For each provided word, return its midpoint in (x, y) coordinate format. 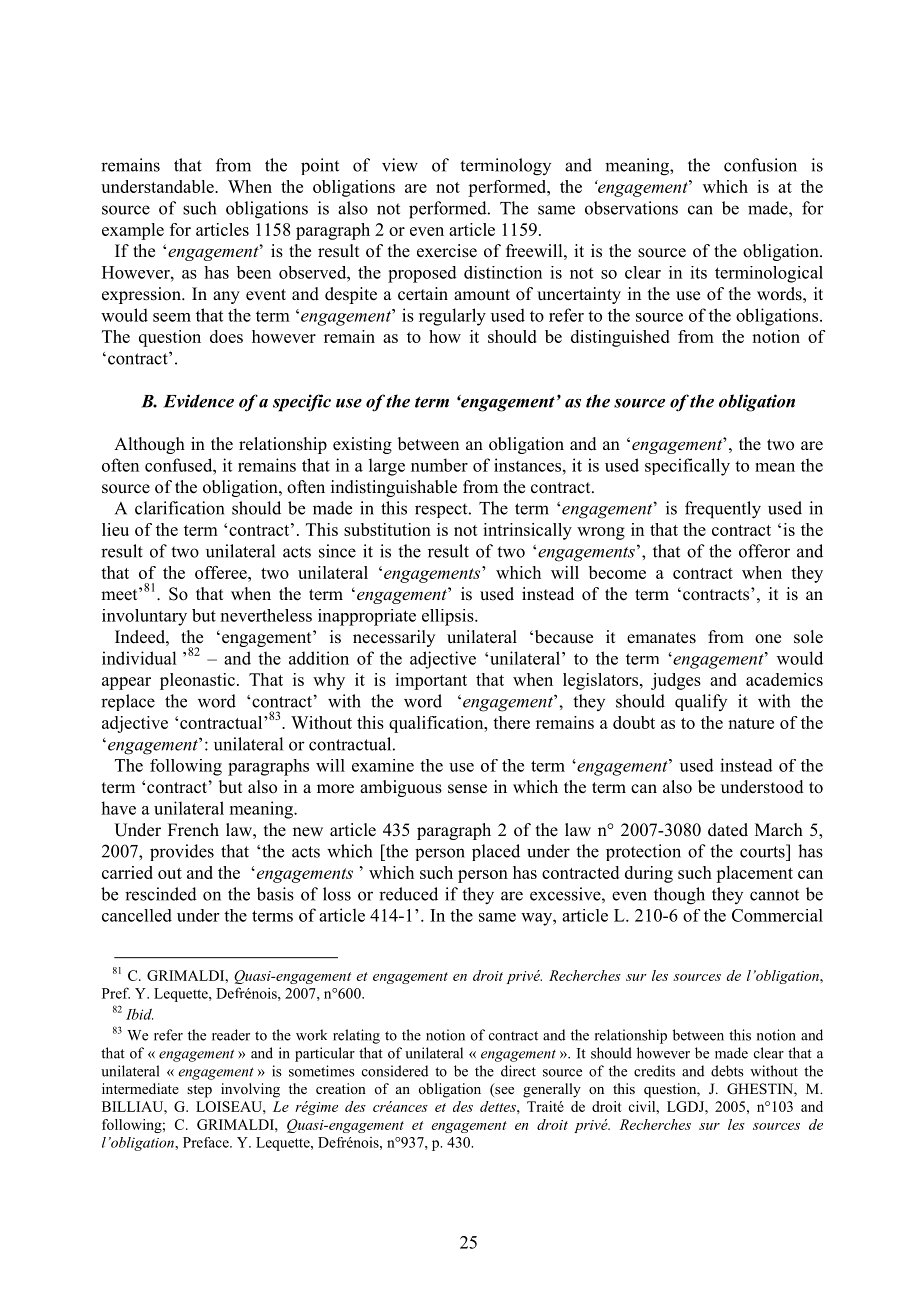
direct (518, 1071)
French (193, 830)
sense (467, 789)
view (400, 165)
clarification (179, 508)
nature (751, 723)
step (199, 1091)
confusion (760, 165)
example (133, 231)
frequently (723, 510)
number (439, 465)
